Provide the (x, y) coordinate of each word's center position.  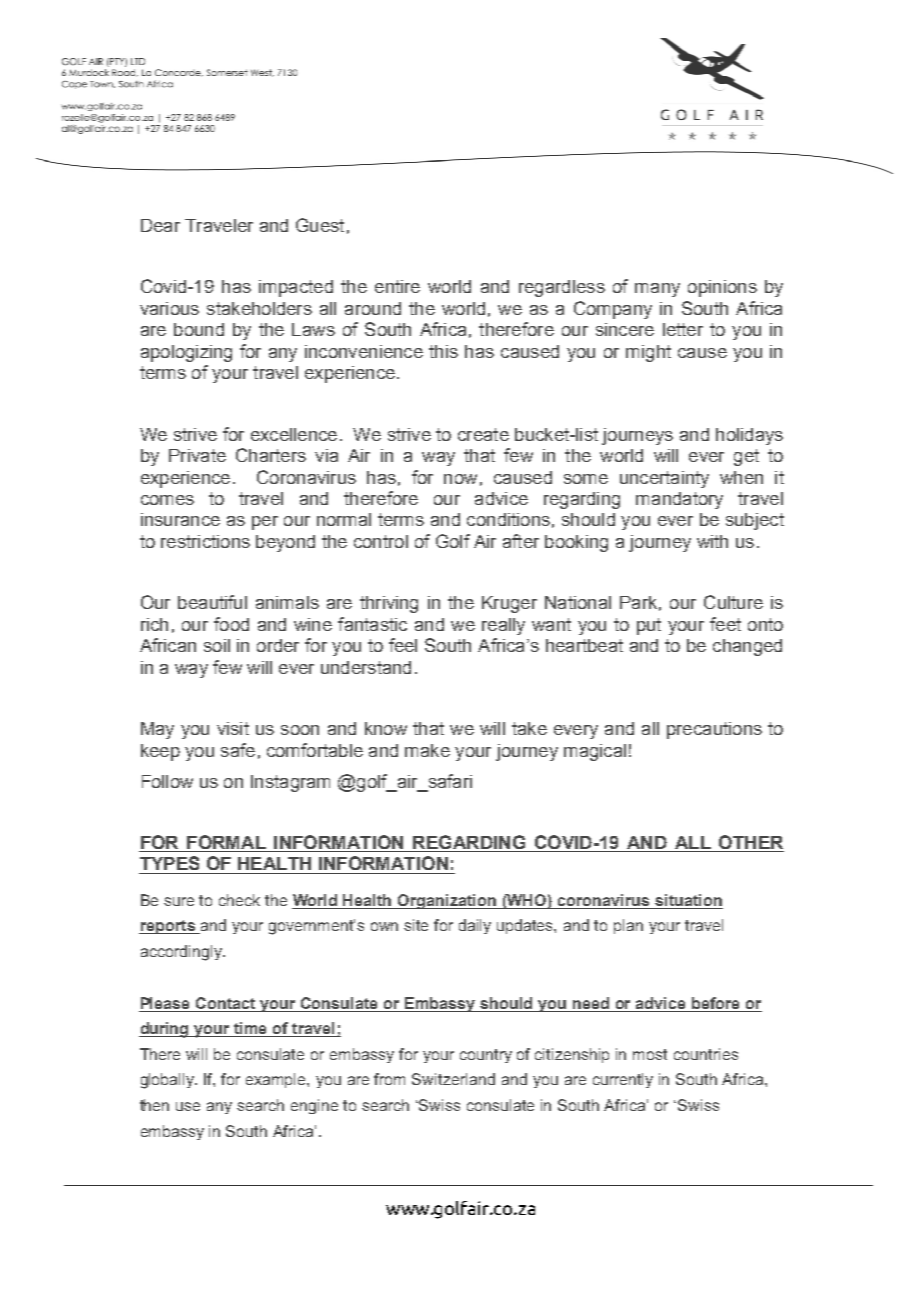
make (427, 750)
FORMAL (226, 843)
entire (397, 286)
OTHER (750, 843)
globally (169, 1081)
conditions (508, 519)
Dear (160, 225)
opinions (722, 288)
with (712, 541)
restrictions (205, 541)
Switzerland (453, 1079)
